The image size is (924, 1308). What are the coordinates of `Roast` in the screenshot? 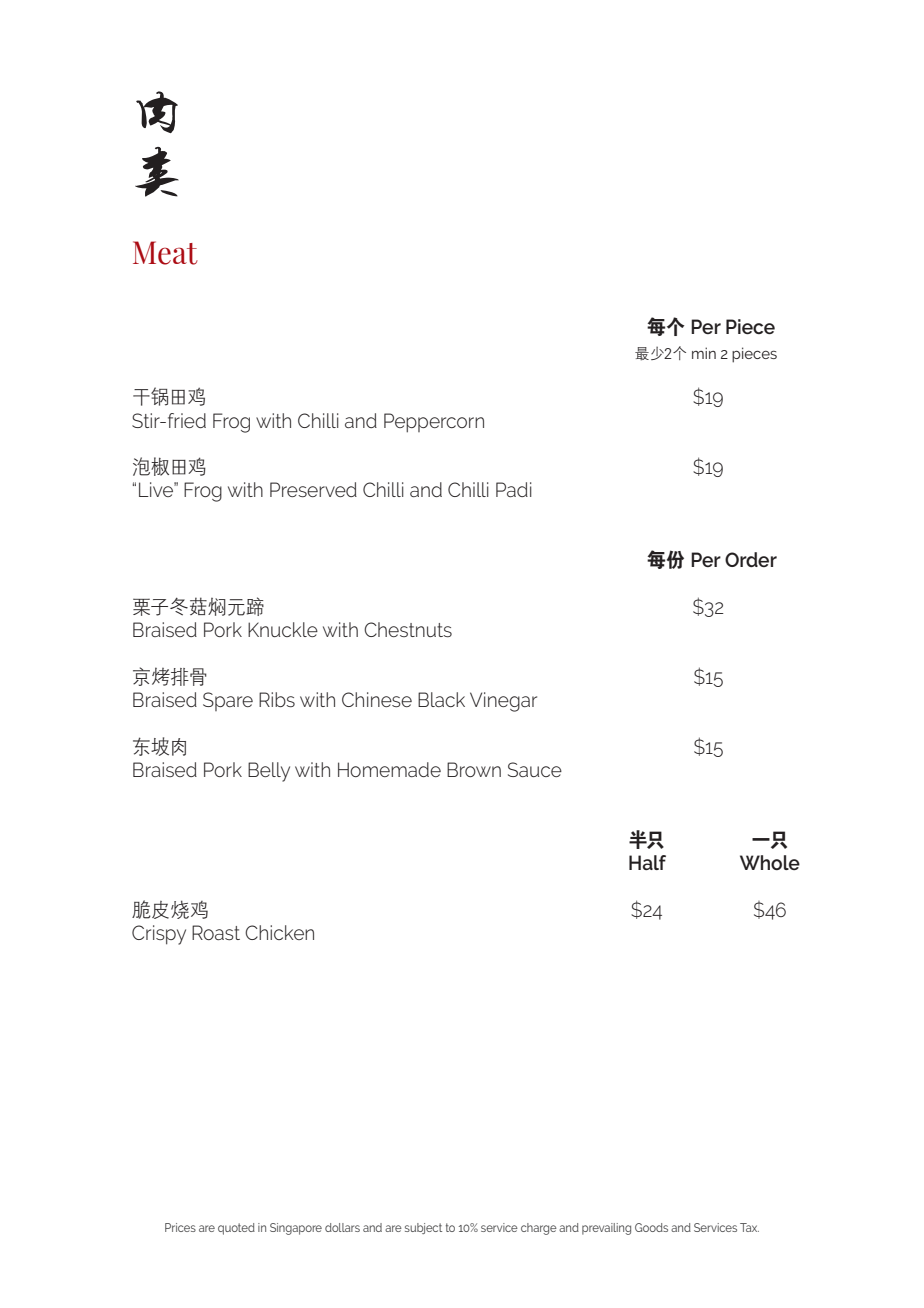 It's located at (216, 932).
